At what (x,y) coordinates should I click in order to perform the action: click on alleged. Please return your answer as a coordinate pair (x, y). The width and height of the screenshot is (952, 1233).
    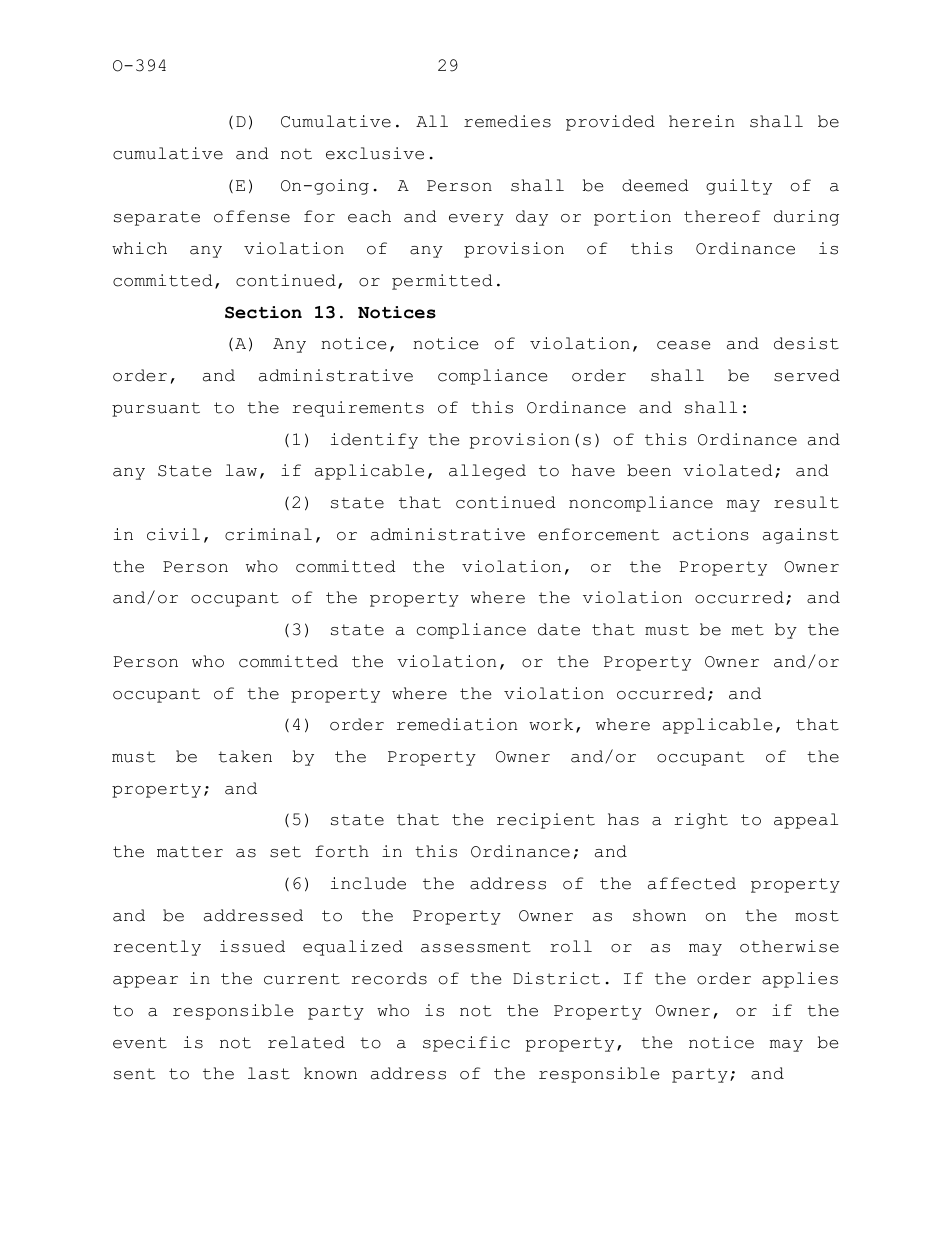
    Looking at the image, I should click on (487, 472).
